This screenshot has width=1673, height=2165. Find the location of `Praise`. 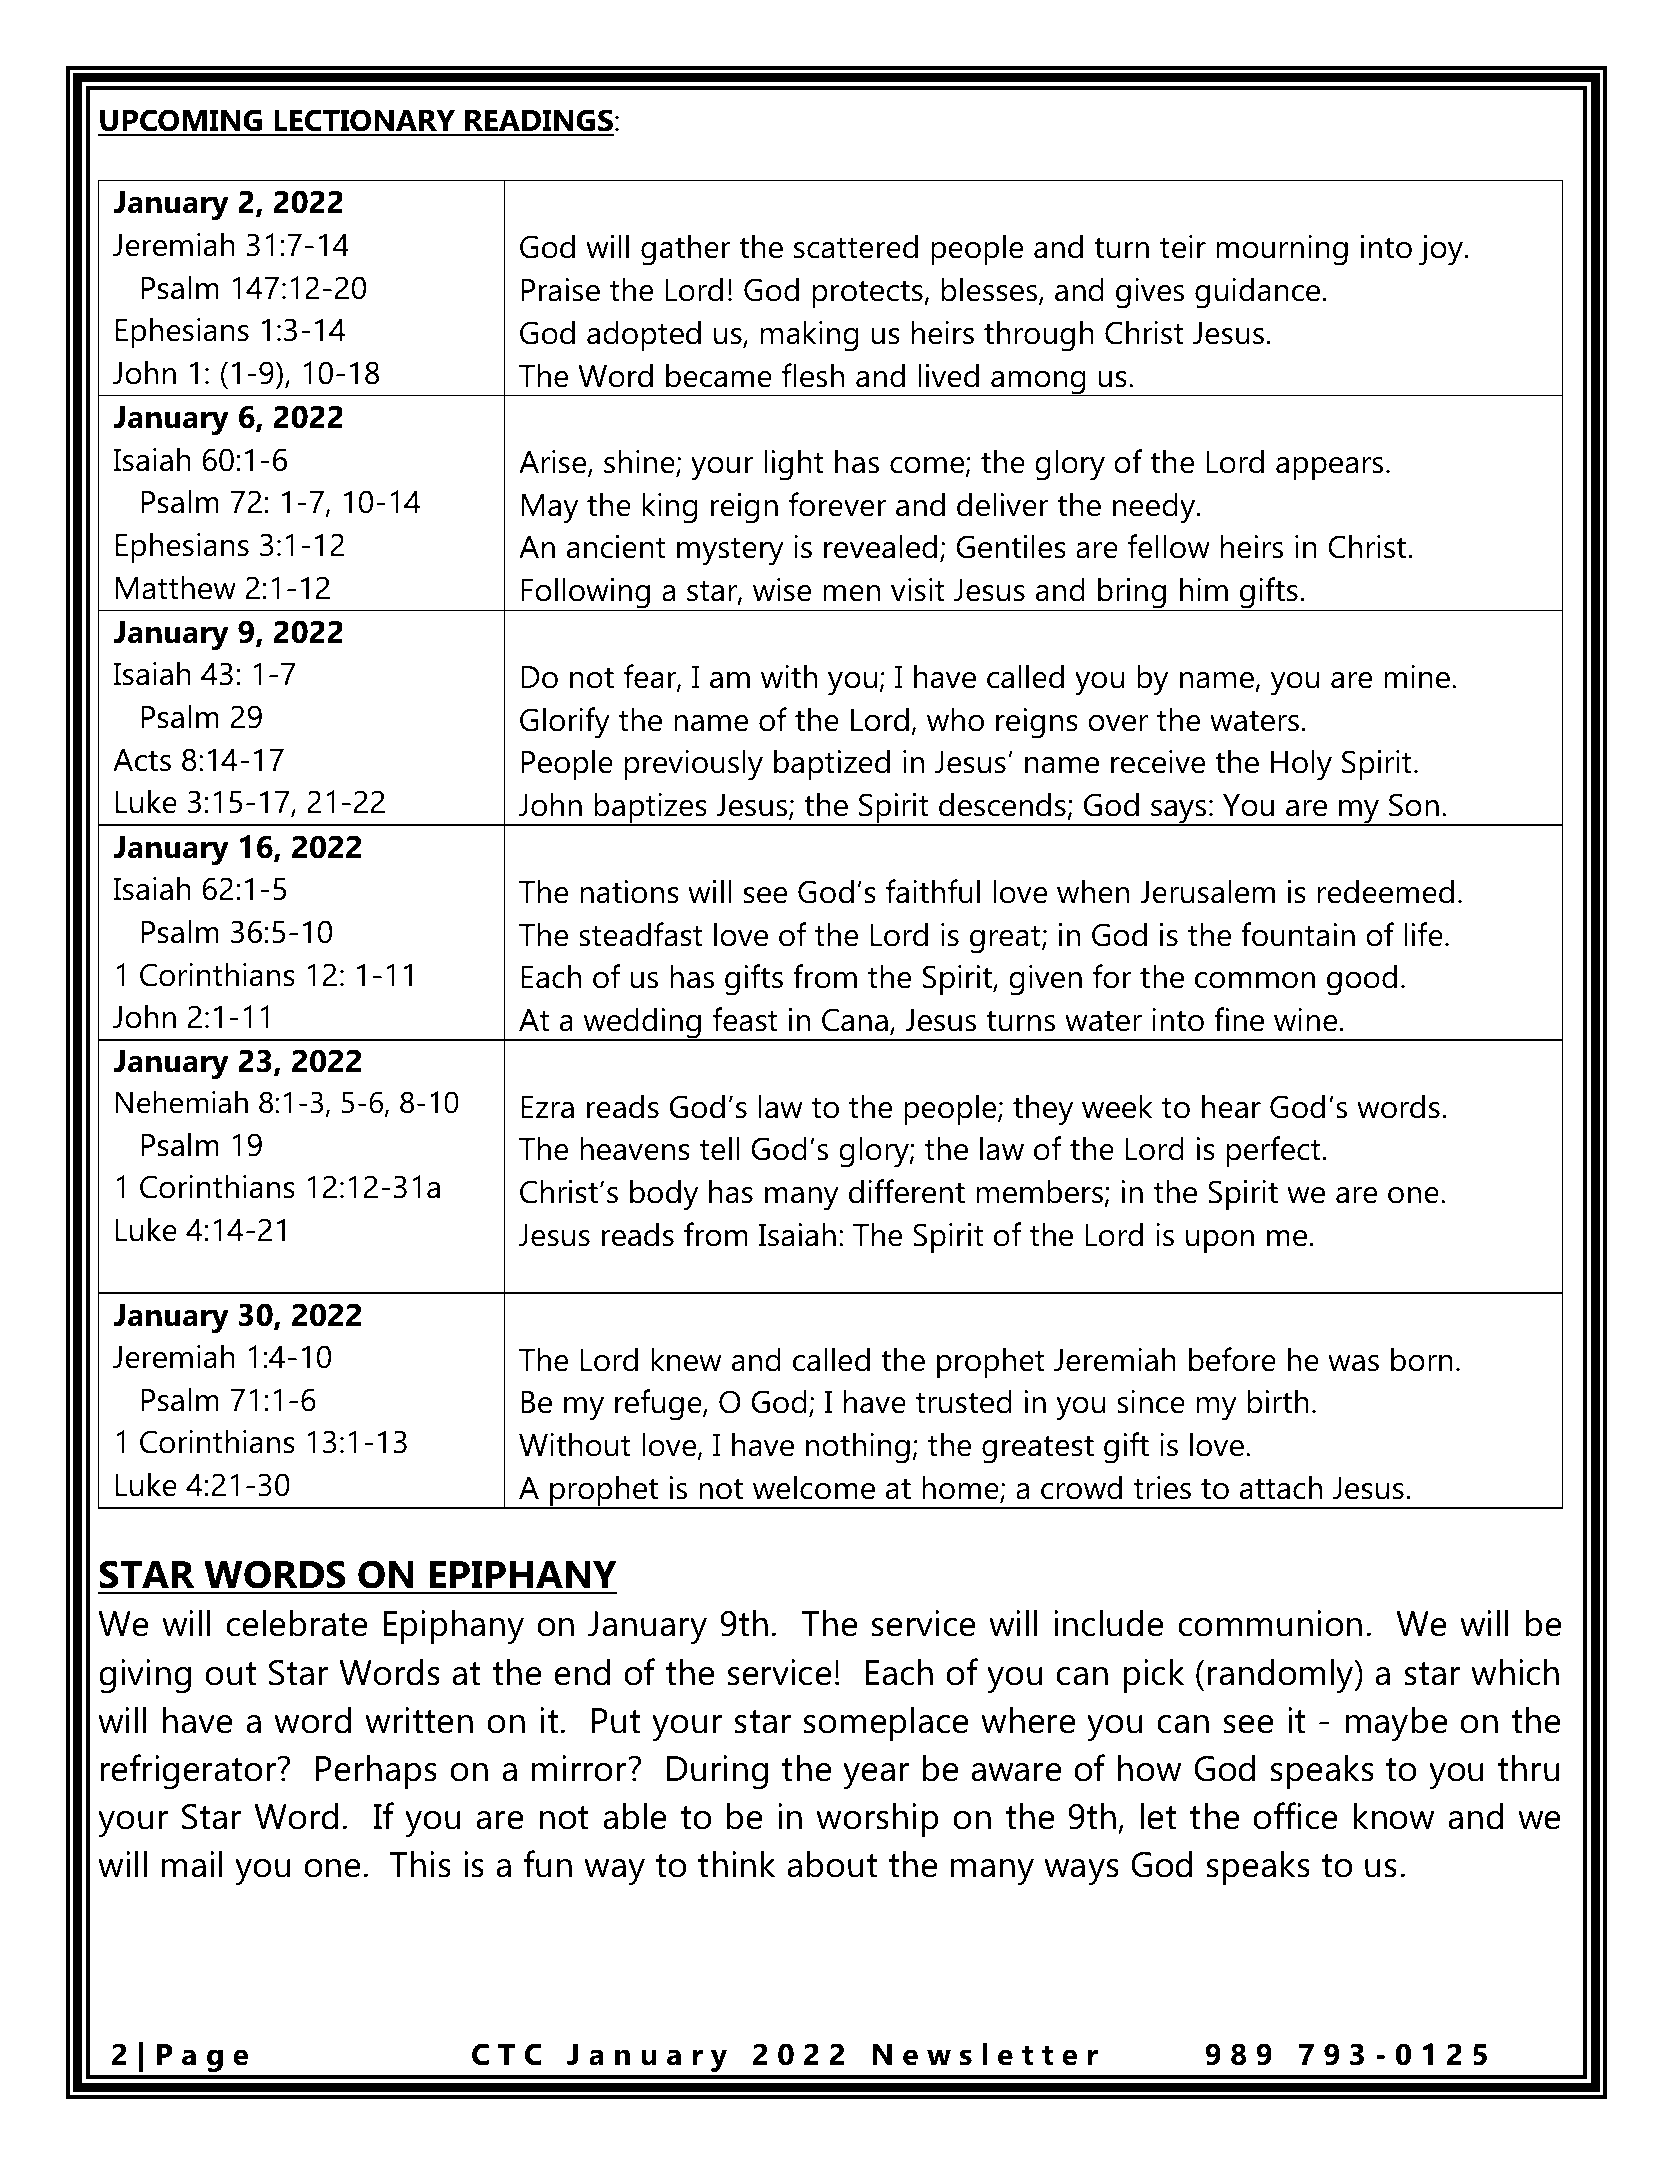

Praise is located at coordinates (560, 290).
